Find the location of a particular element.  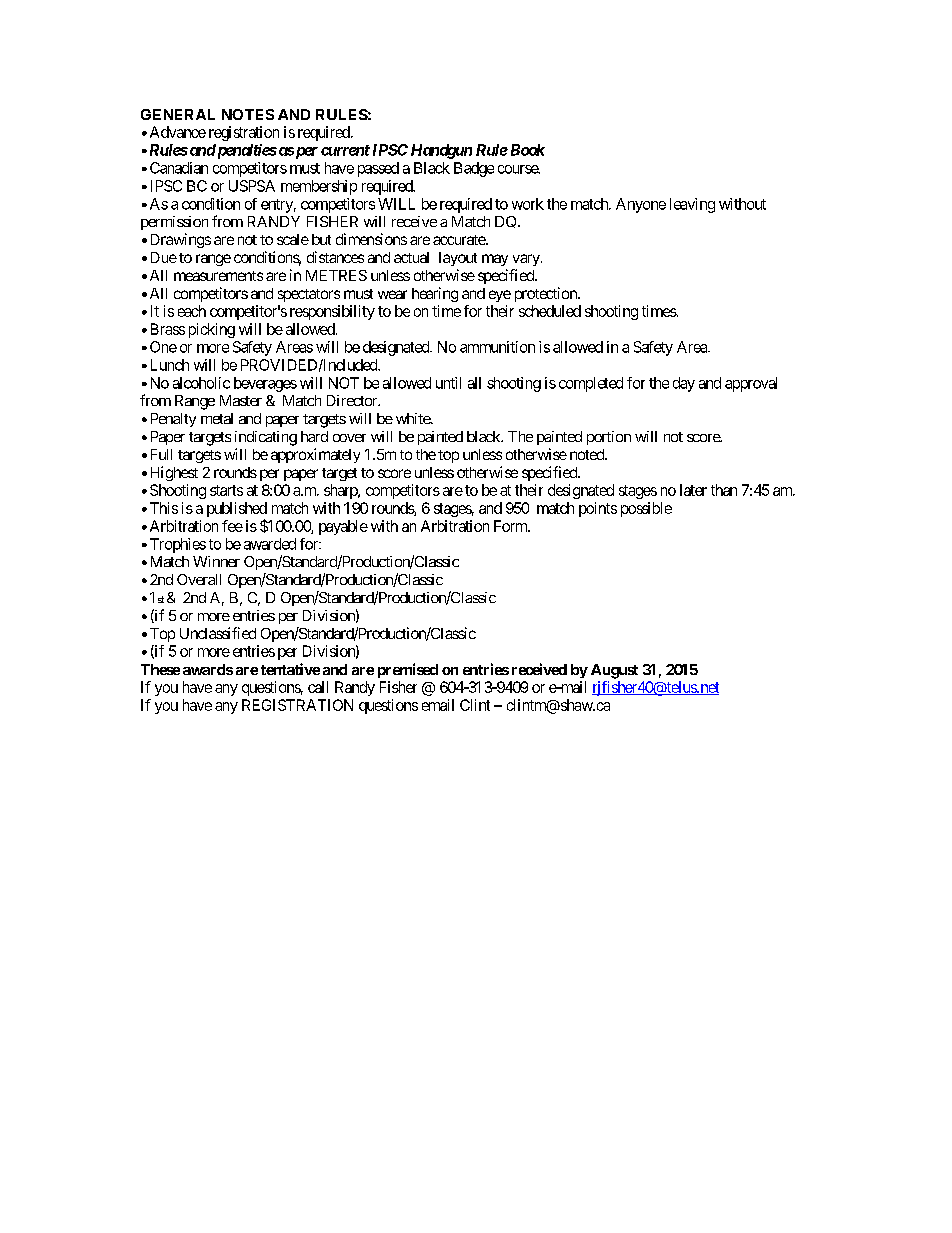

tentative is located at coordinates (290, 669).
